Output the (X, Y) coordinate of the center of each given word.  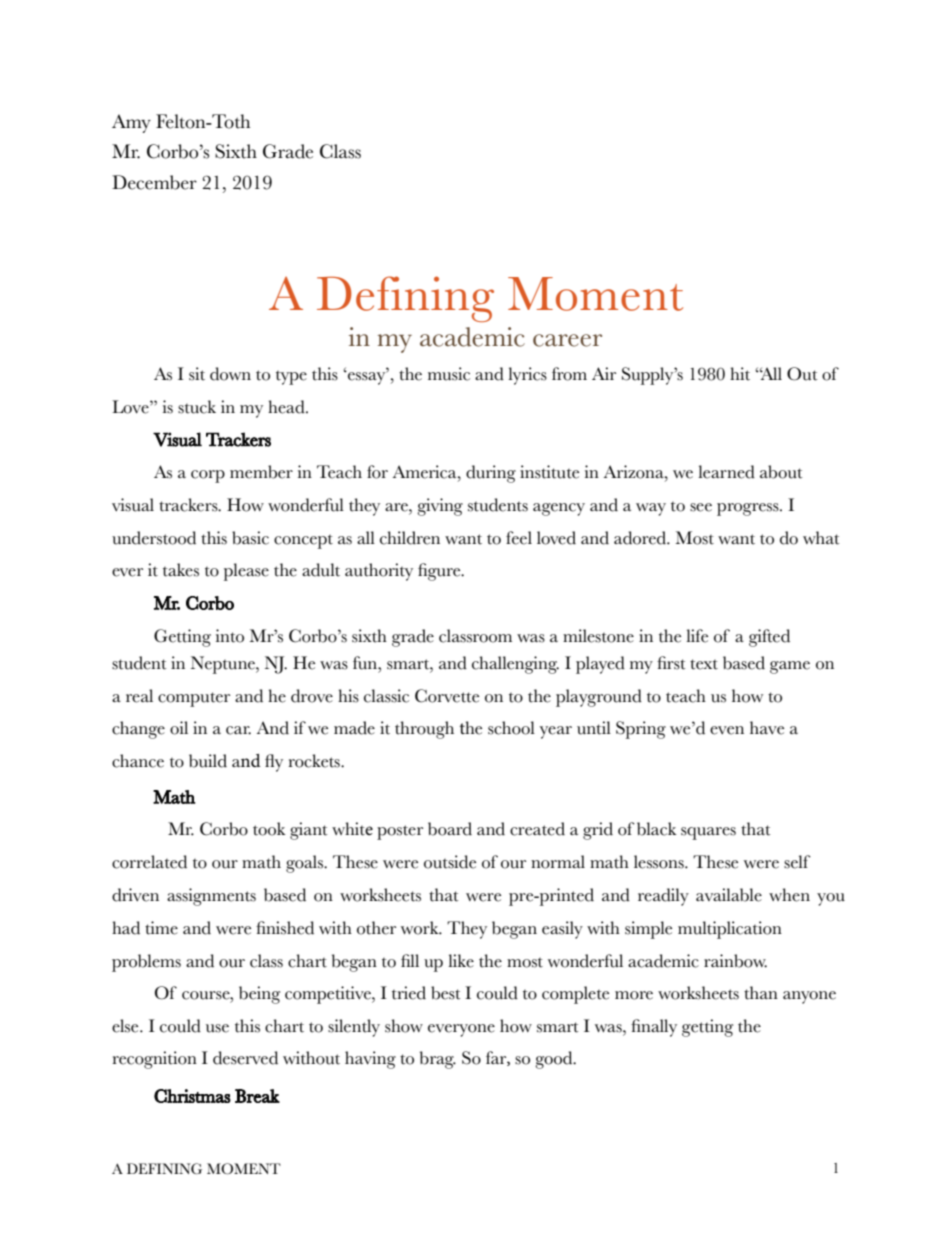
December (154, 182)
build (208, 761)
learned (726, 472)
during (491, 474)
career (567, 340)
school (511, 728)
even (727, 730)
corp (208, 476)
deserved (245, 1058)
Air (604, 373)
